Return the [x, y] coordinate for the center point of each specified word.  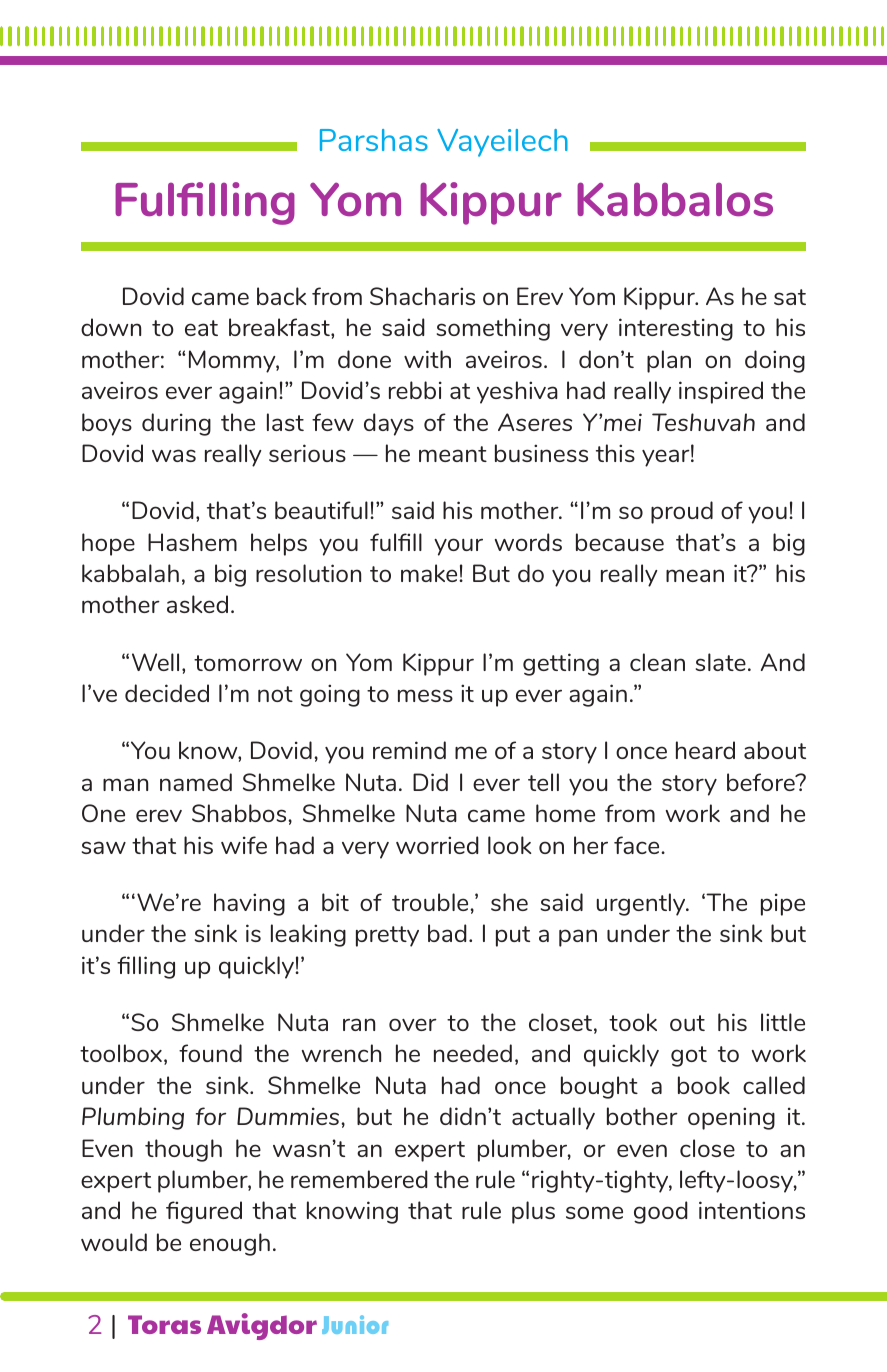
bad [447, 933]
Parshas [374, 140]
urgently [642, 904]
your [458, 547]
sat [790, 297]
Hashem [192, 542]
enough [230, 1244]
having [249, 904]
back [281, 296]
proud [682, 512]
